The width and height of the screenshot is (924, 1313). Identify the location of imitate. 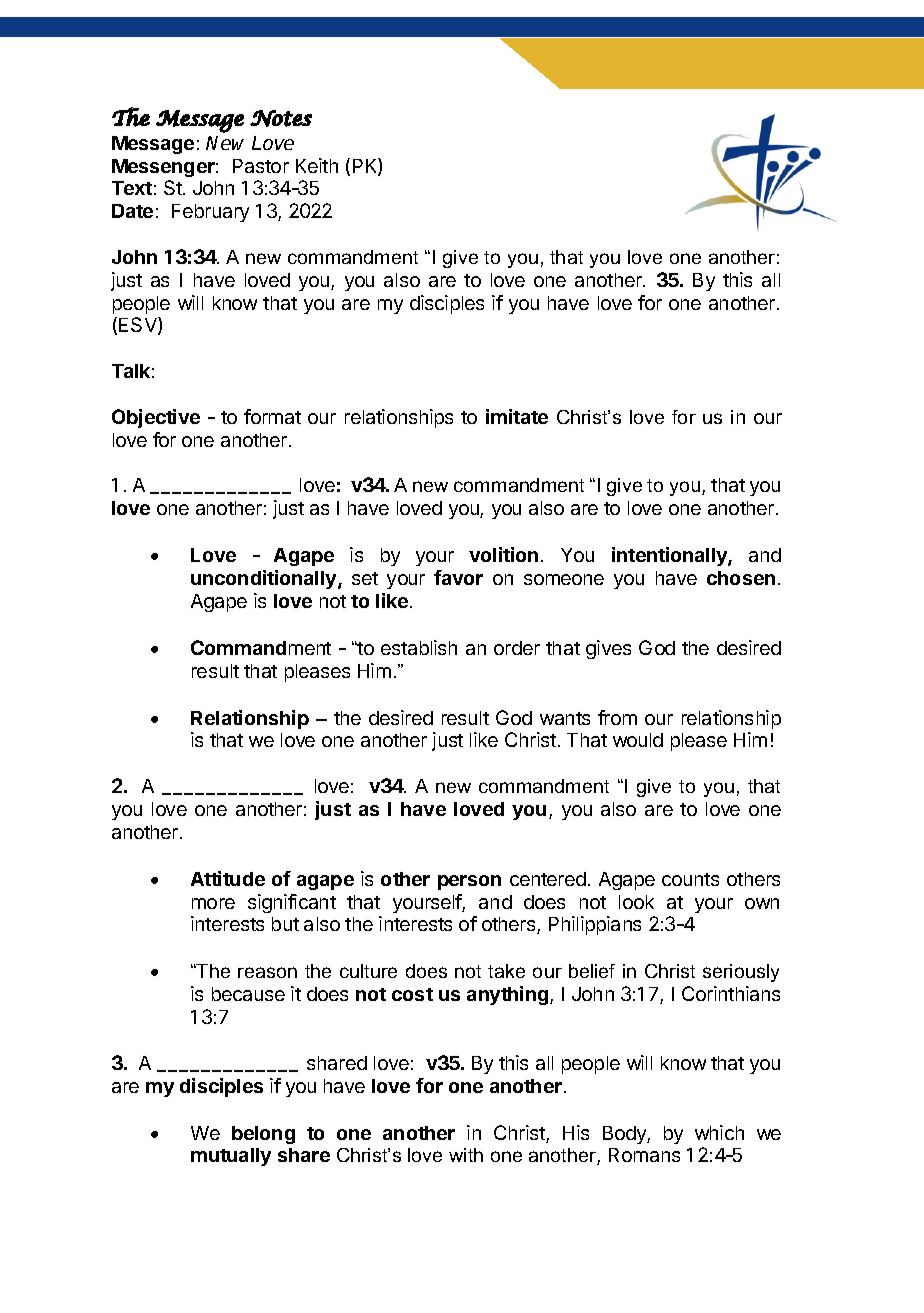
(517, 416).
